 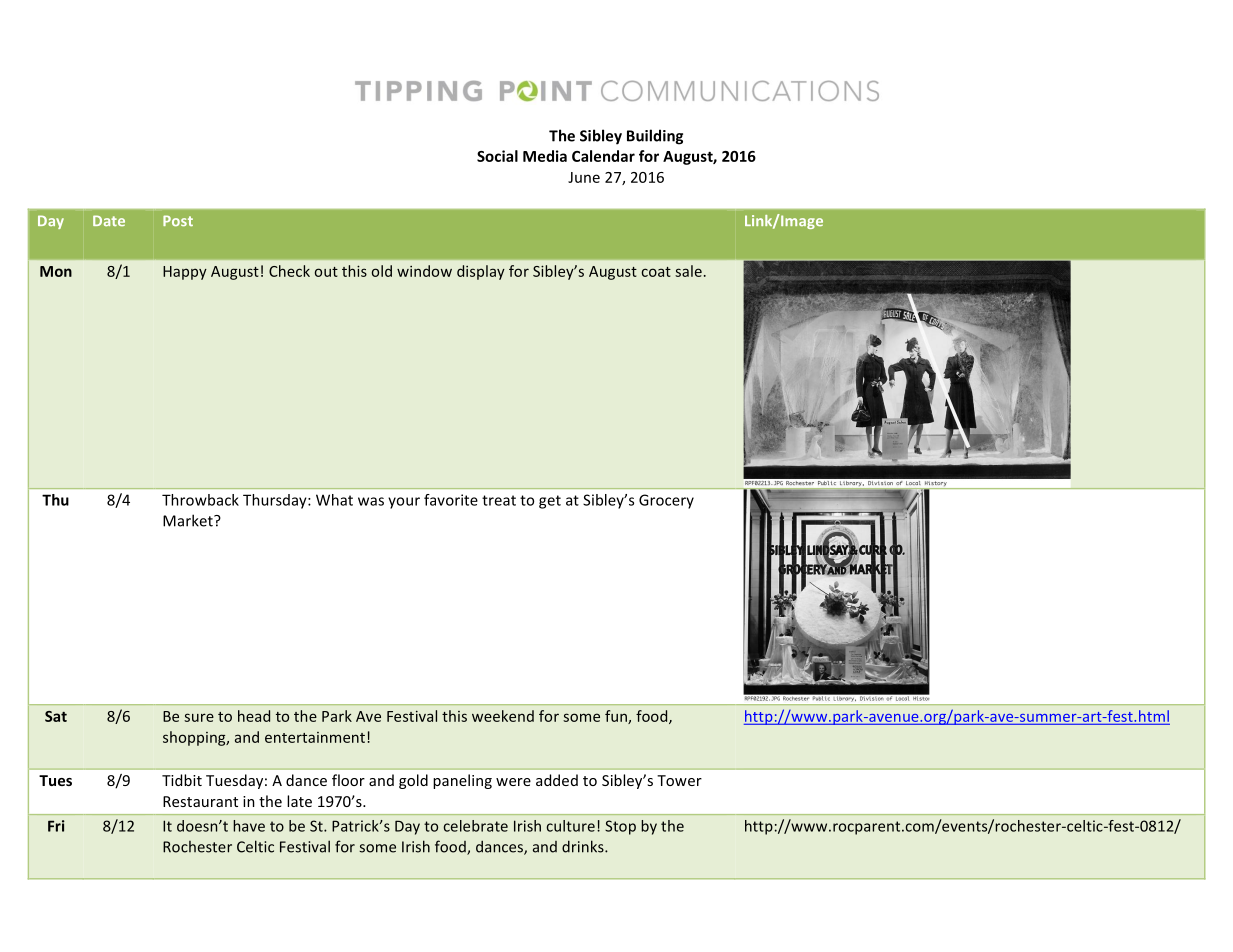 I want to click on Grocery, so click(x=666, y=501).
